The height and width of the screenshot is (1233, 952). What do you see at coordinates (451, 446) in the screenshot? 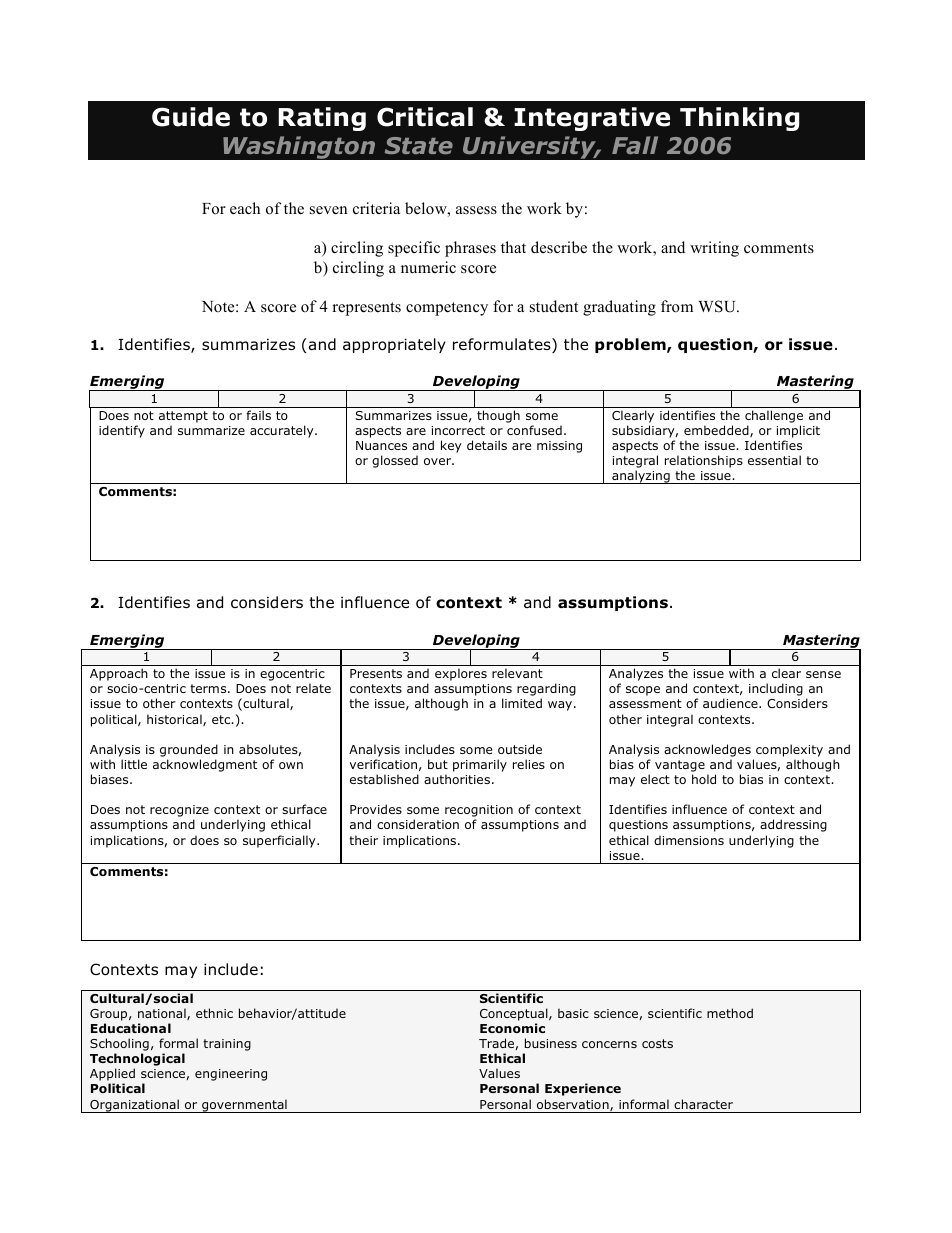
I see `key` at bounding box center [451, 446].
